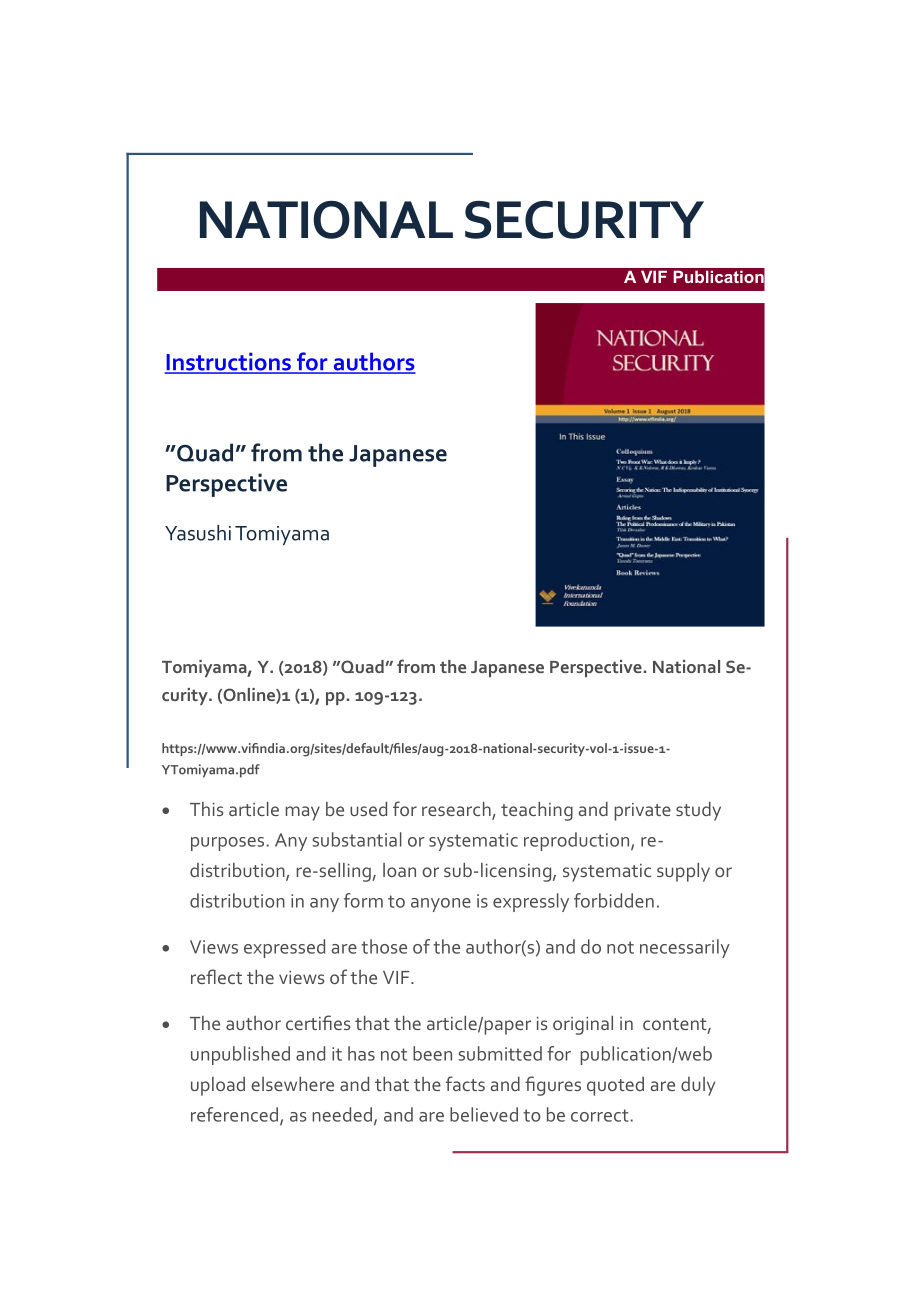  I want to click on study, so click(698, 811).
